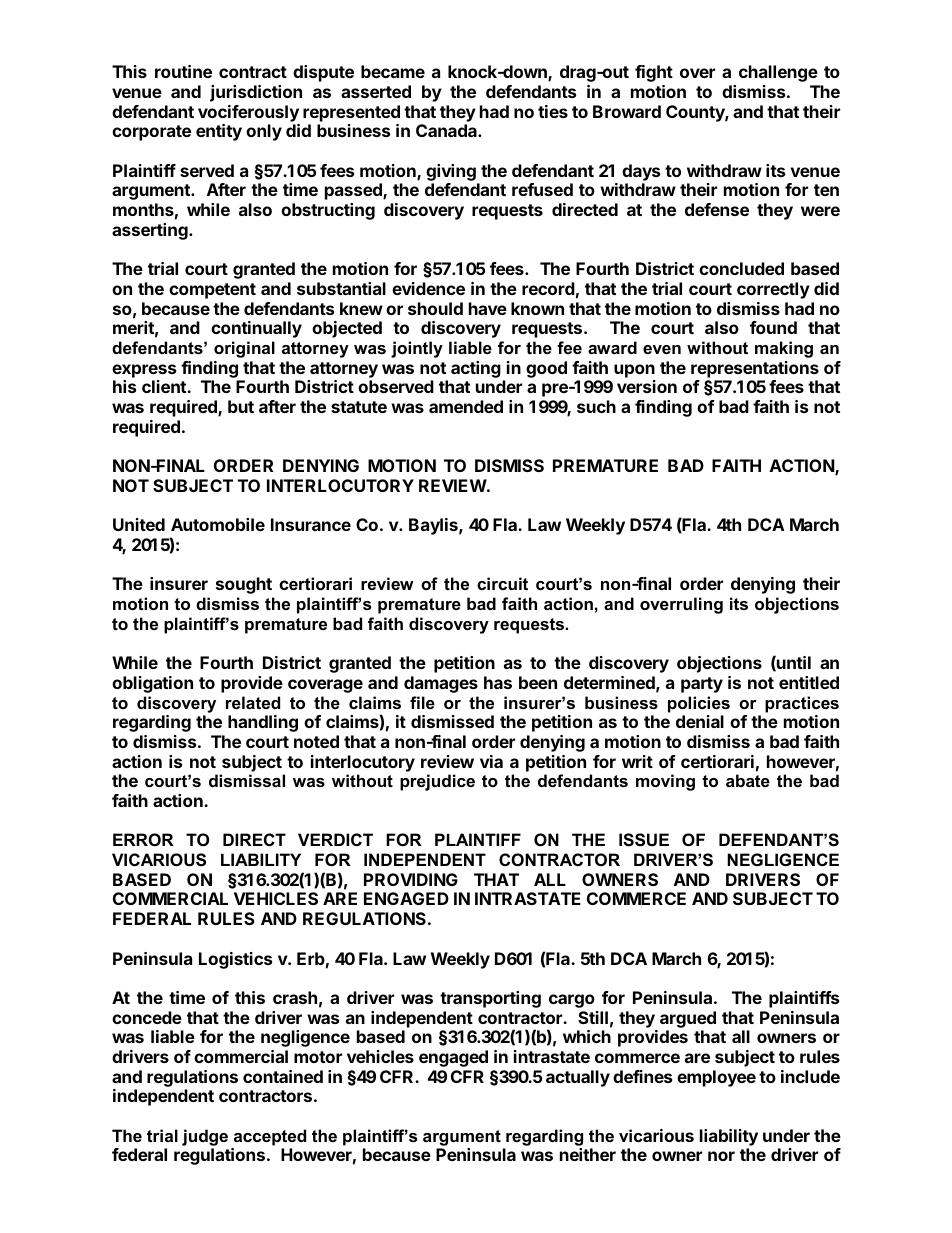 The image size is (952, 1233). What do you see at coordinates (491, 761) in the image?
I see `via` at bounding box center [491, 761].
